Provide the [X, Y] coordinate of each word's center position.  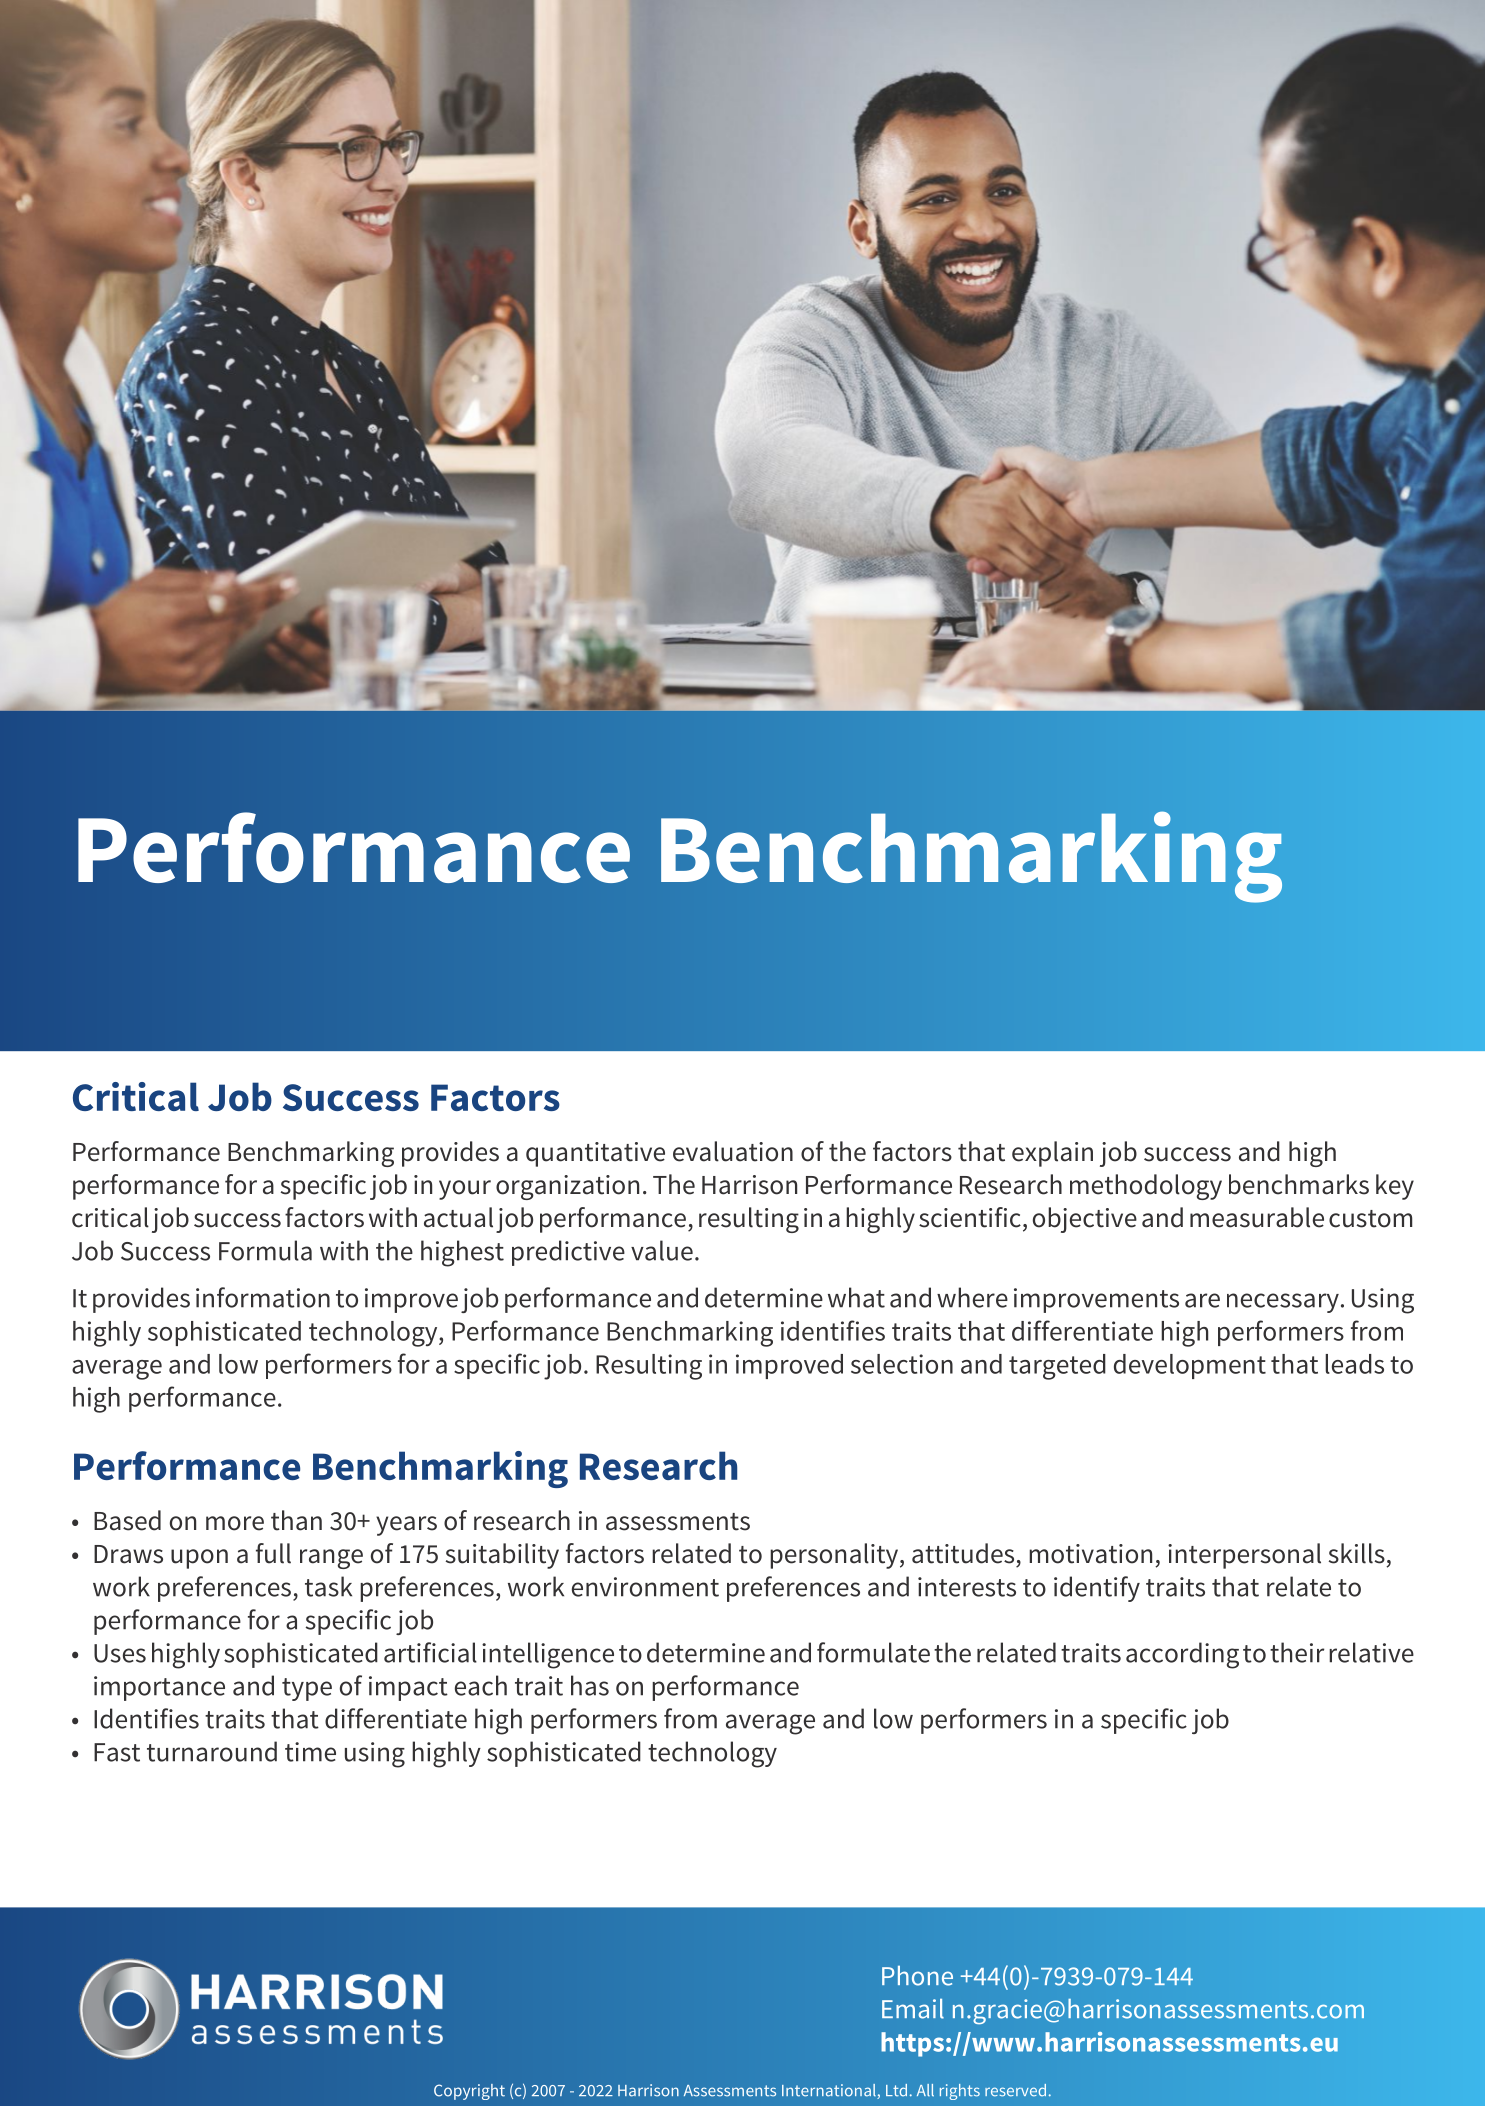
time [310, 1752]
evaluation [733, 1151]
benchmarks [1299, 1184]
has [590, 1685]
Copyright [469, 2092]
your [465, 1190]
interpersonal [1244, 1556]
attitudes [963, 1553]
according [1182, 1655]
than [296, 1520]
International [830, 2091]
